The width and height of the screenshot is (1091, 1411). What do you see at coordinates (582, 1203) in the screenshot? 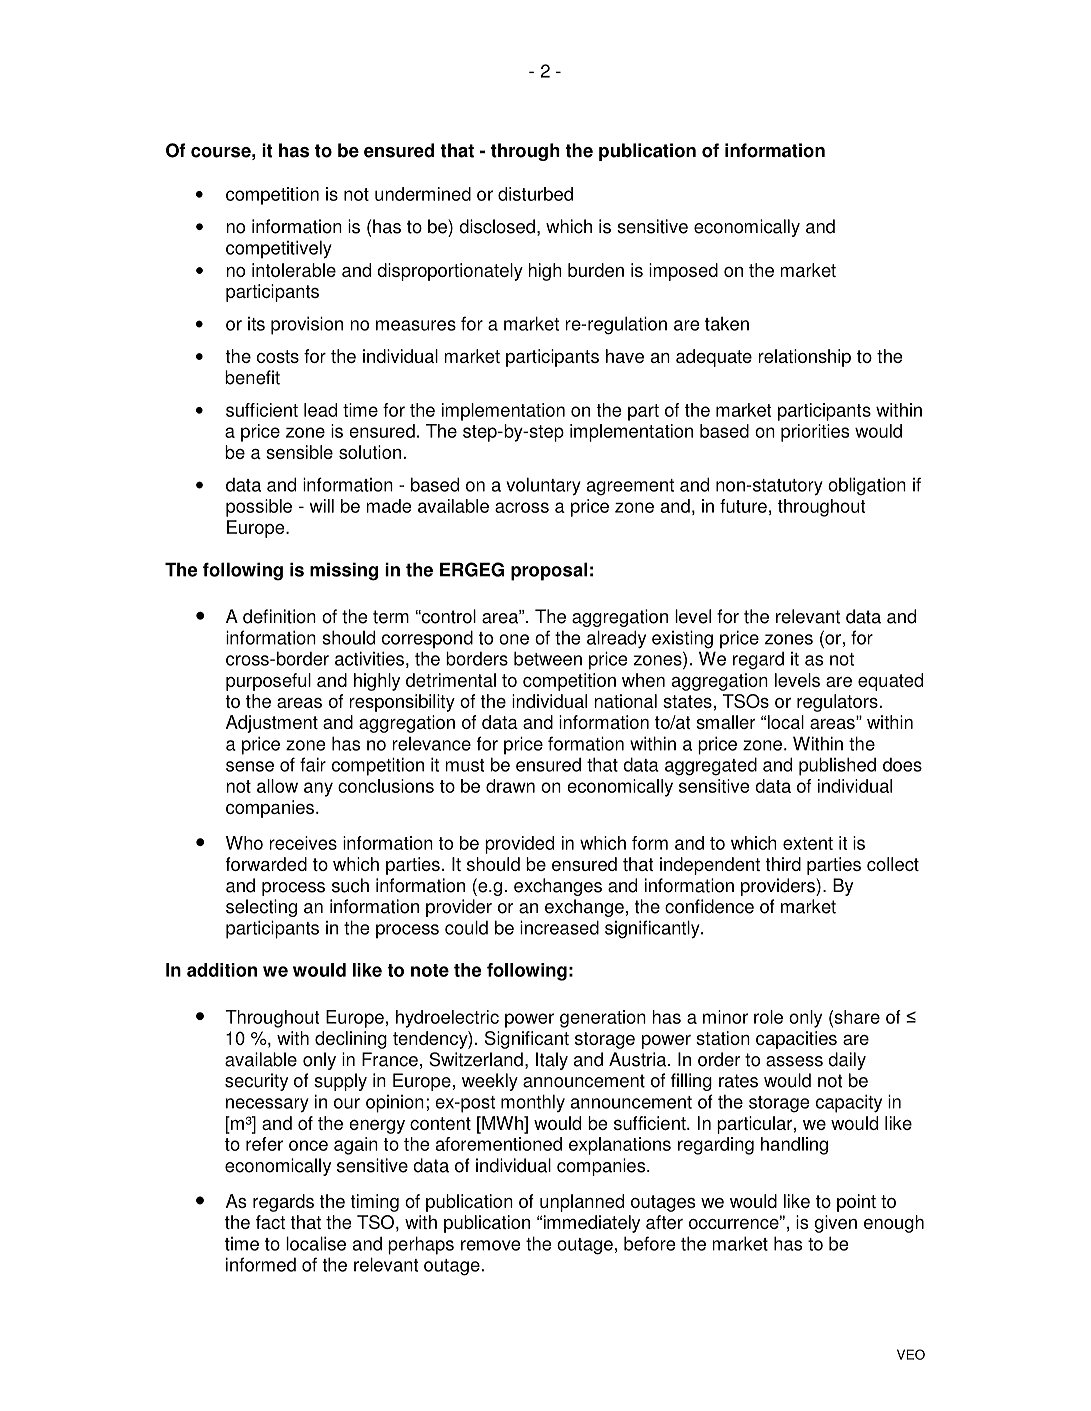
I see `unplanned` at bounding box center [582, 1203].
